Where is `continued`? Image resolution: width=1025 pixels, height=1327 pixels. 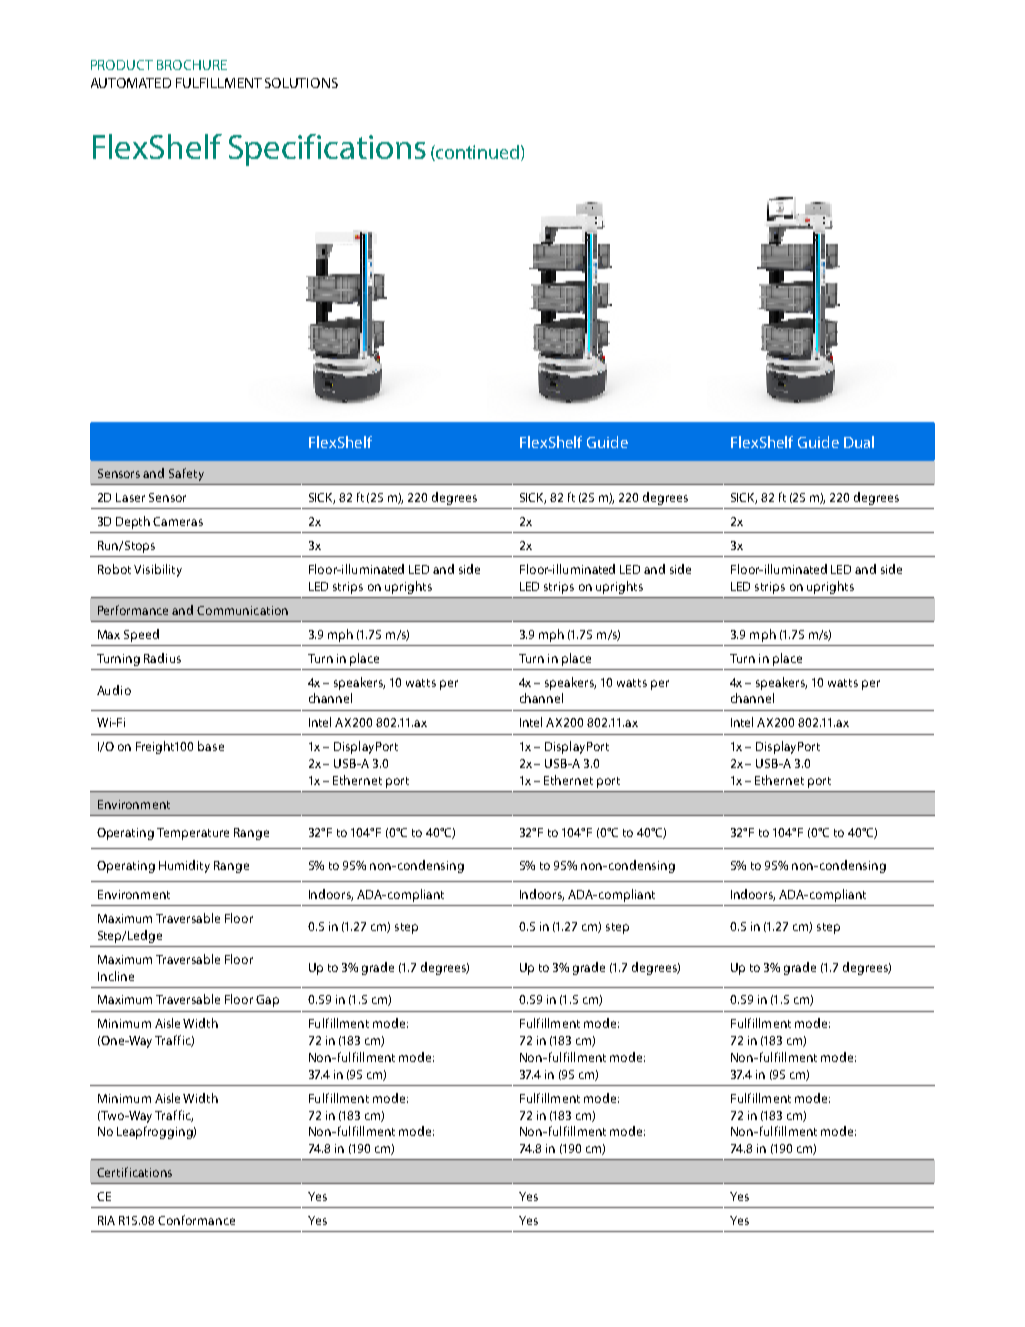 continued is located at coordinates (476, 153).
